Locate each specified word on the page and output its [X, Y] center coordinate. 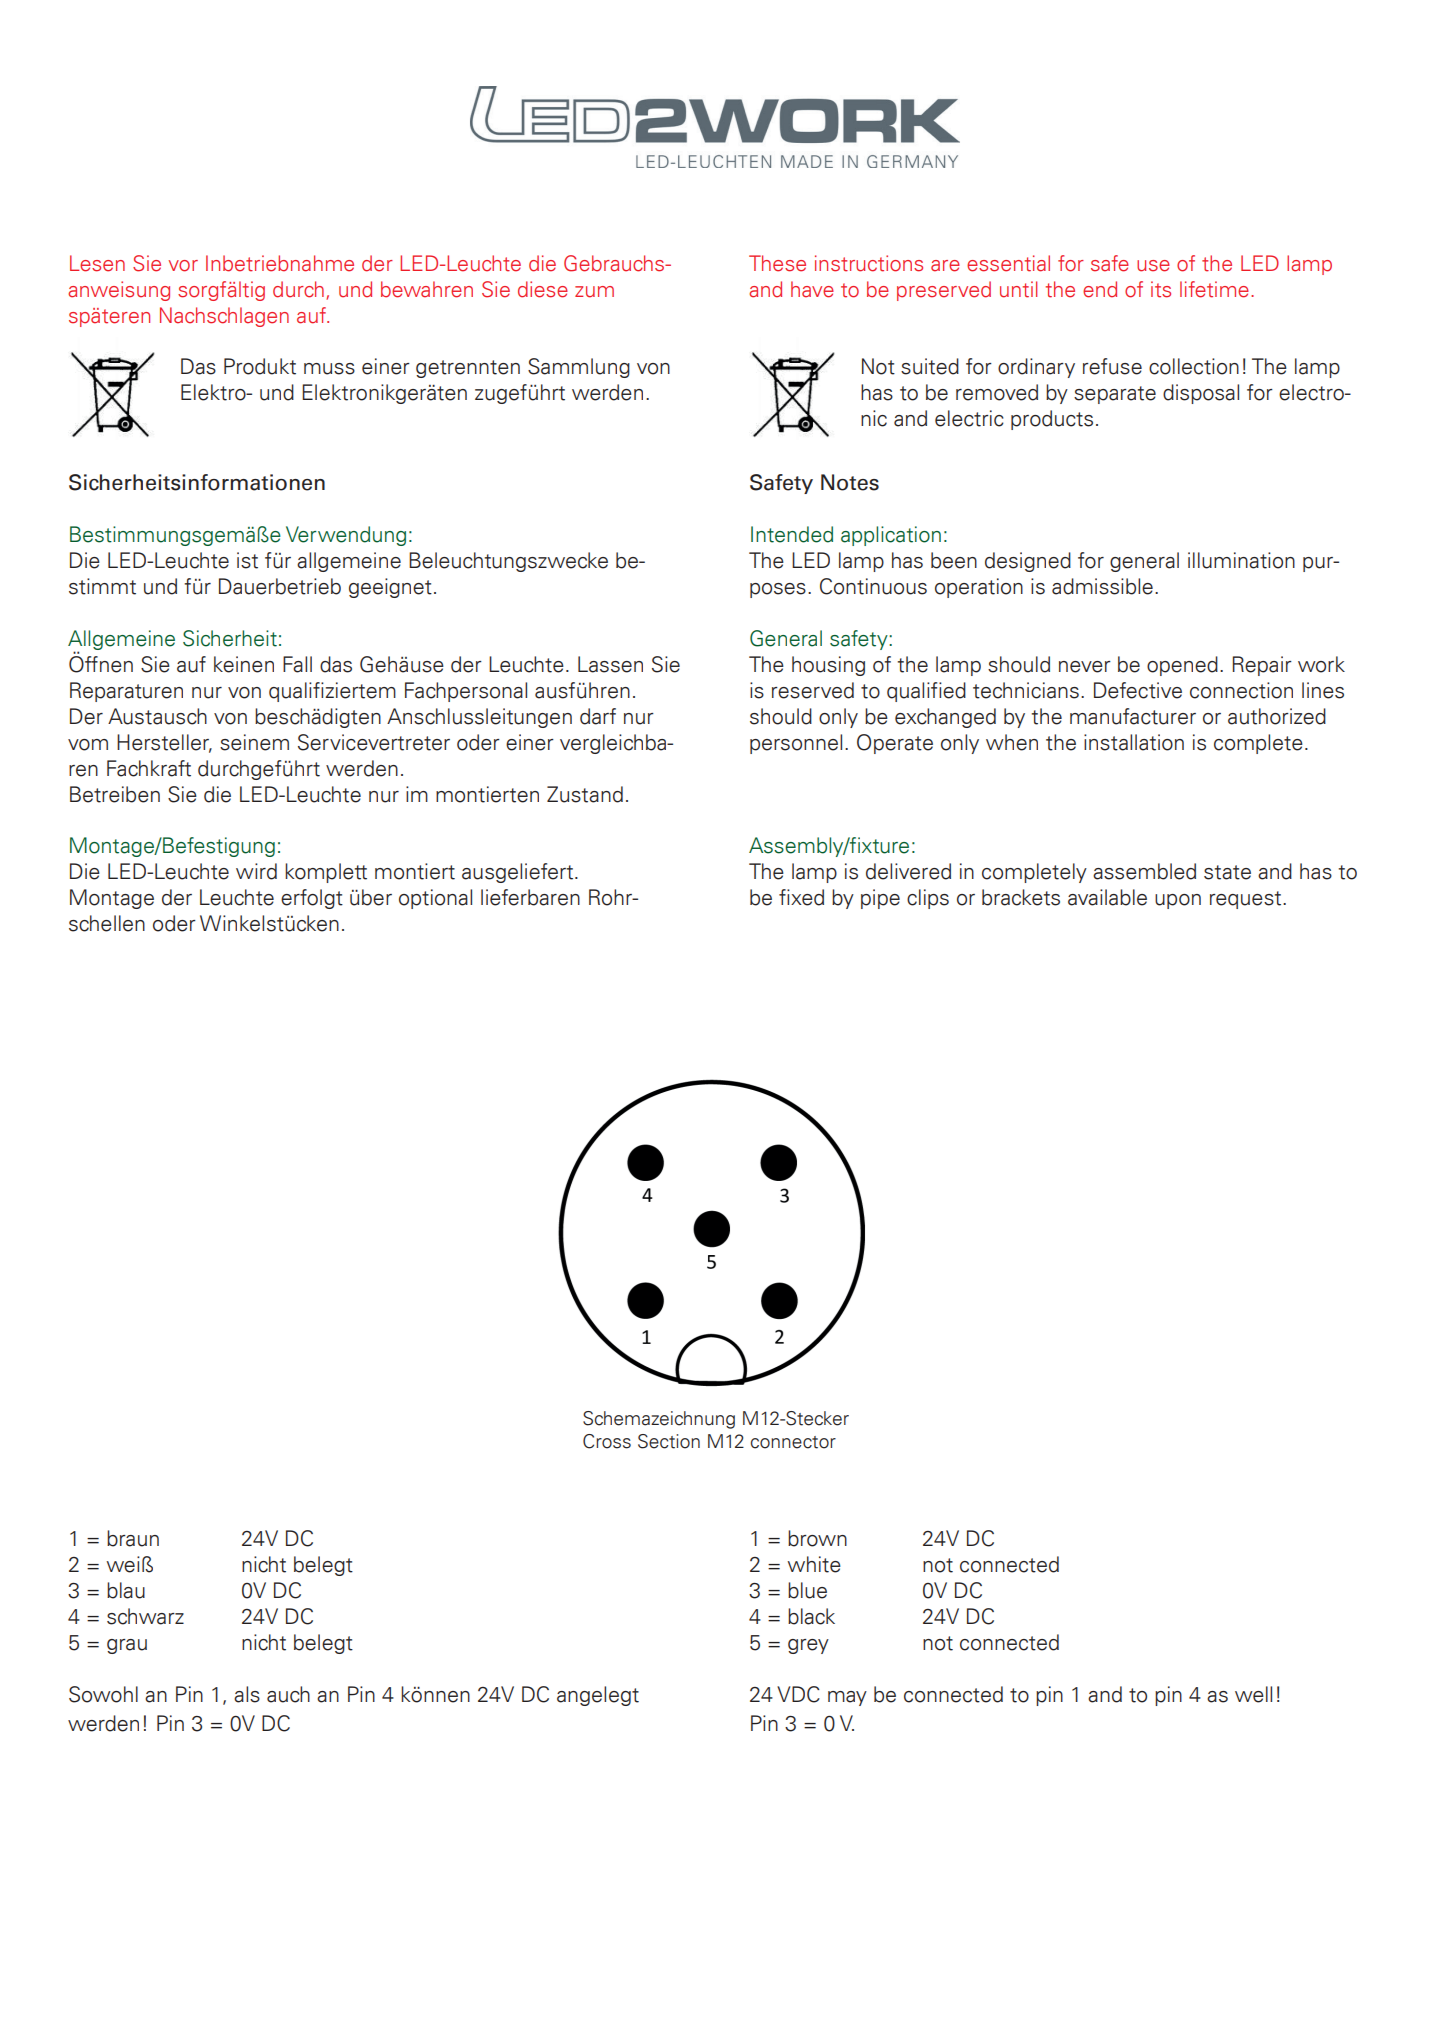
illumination [1241, 560]
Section [669, 1441]
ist [247, 560]
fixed [801, 897]
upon [1178, 901]
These [777, 263]
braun [133, 1538]
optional [435, 899]
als [247, 1694]
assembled [1144, 871]
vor [183, 266]
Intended [792, 534]
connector [793, 1442]
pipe [880, 899]
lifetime [1214, 289]
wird [256, 871]
